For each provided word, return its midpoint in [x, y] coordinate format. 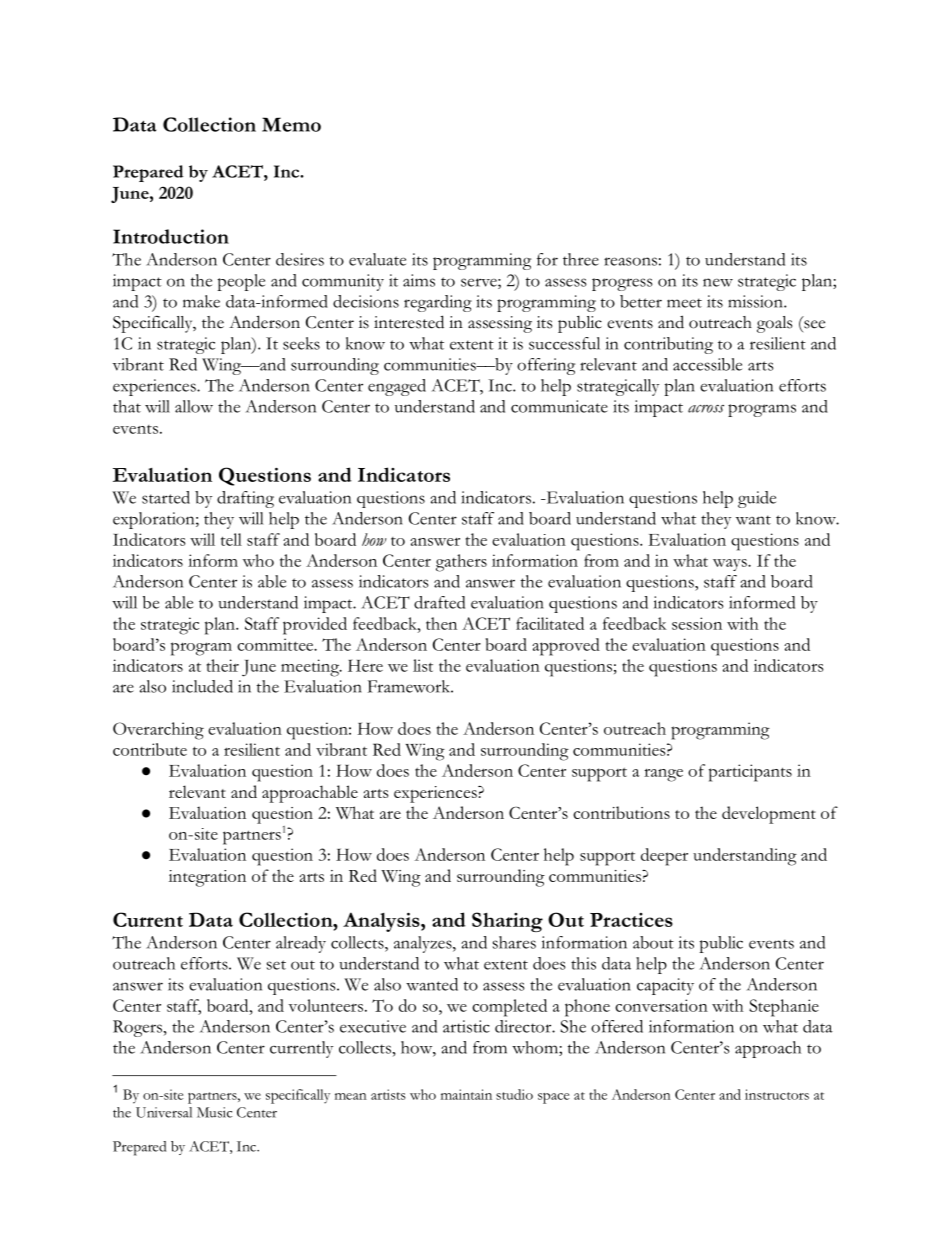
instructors [777, 1094]
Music [214, 1112]
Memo [291, 124]
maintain [466, 1094]
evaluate [377, 259]
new [718, 282]
